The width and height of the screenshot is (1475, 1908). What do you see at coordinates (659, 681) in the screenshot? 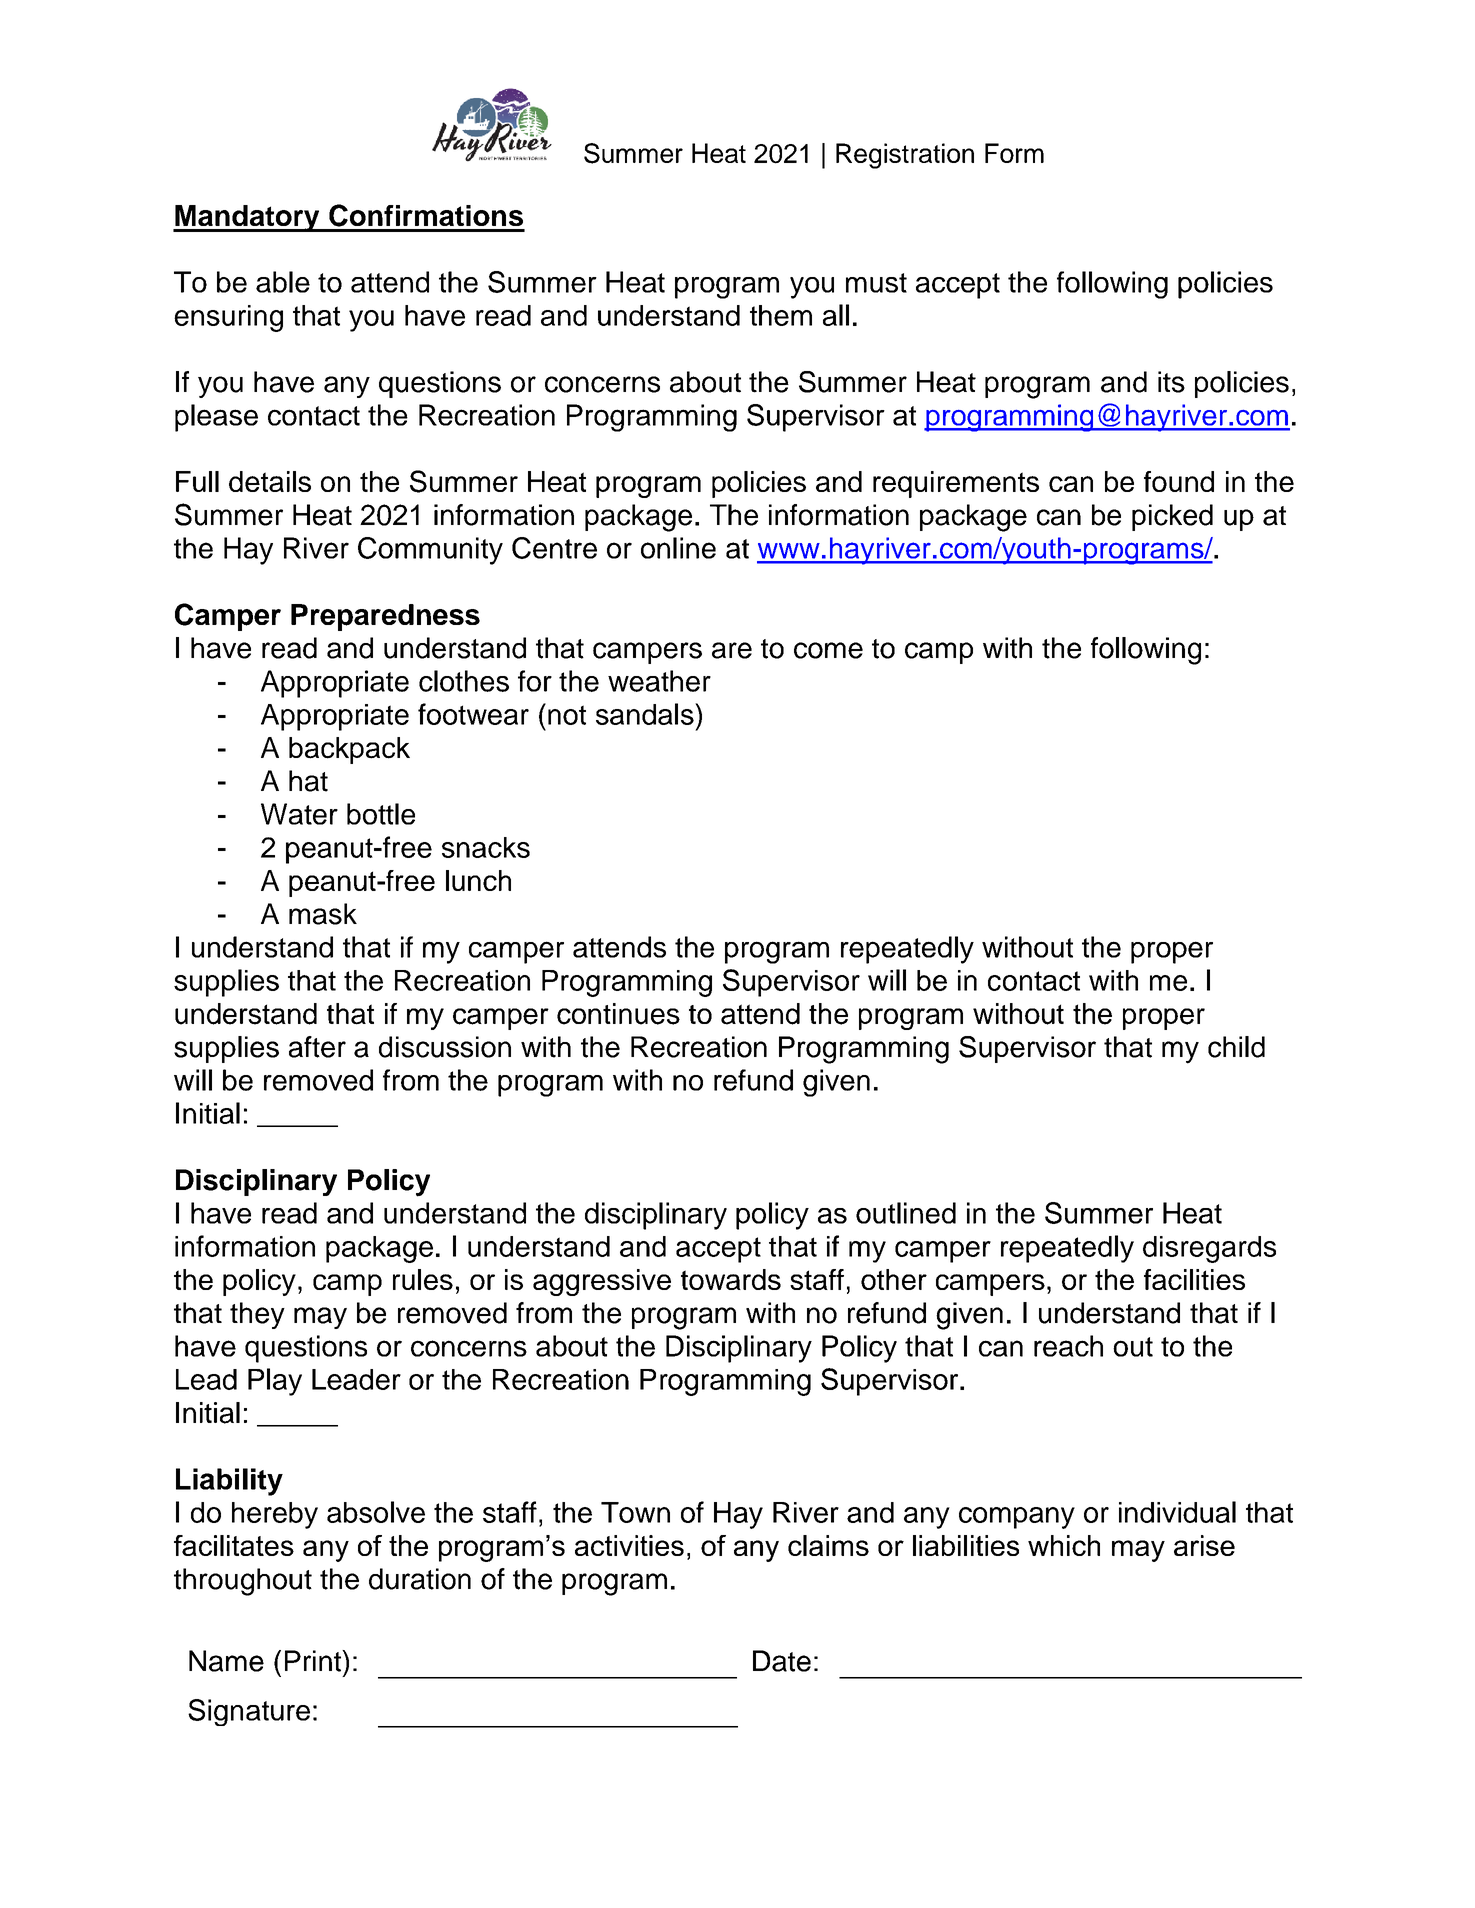
I see `weather` at bounding box center [659, 681].
